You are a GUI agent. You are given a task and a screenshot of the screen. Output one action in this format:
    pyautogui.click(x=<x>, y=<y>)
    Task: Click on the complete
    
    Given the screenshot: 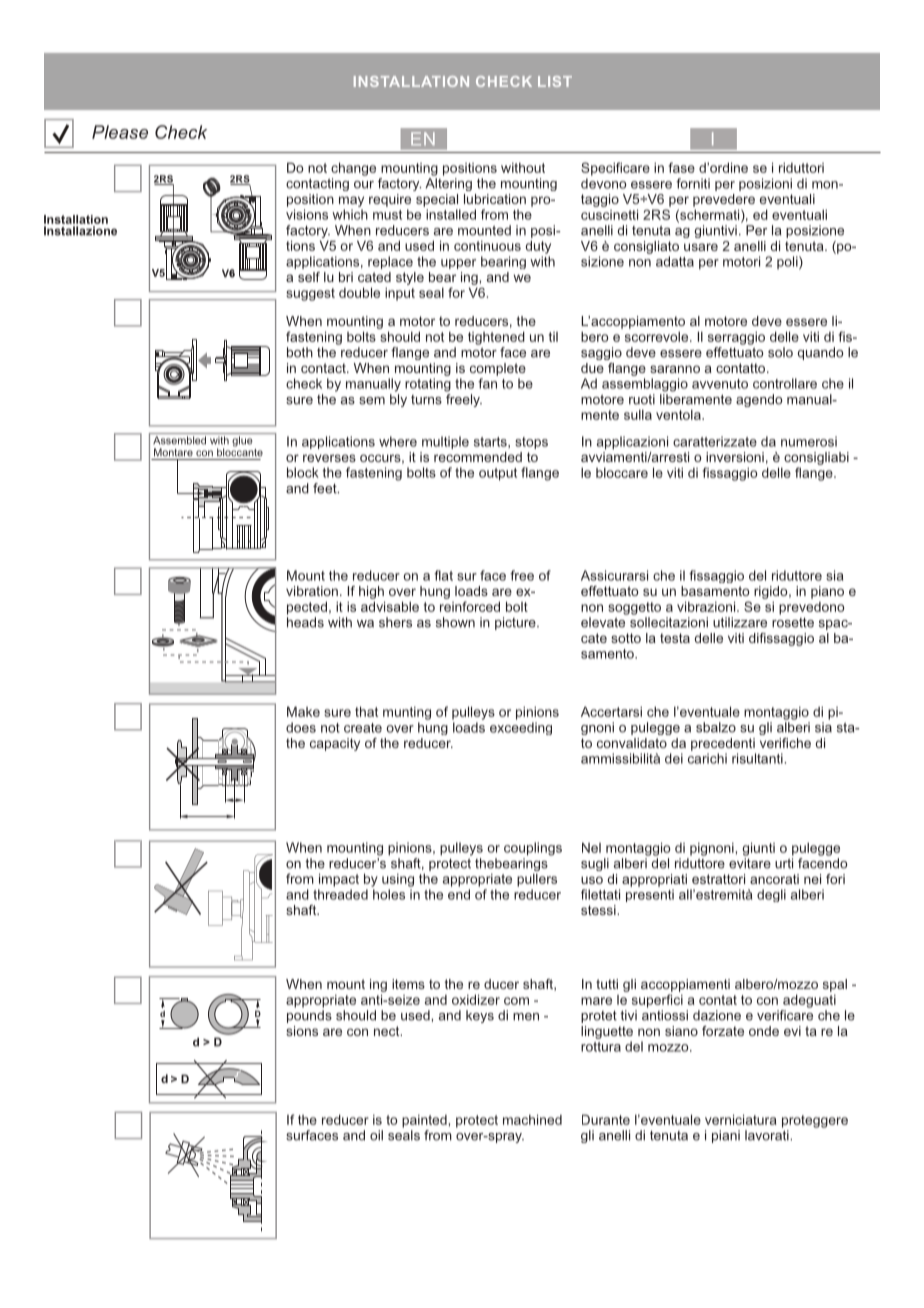 What is the action you would take?
    pyautogui.click(x=498, y=369)
